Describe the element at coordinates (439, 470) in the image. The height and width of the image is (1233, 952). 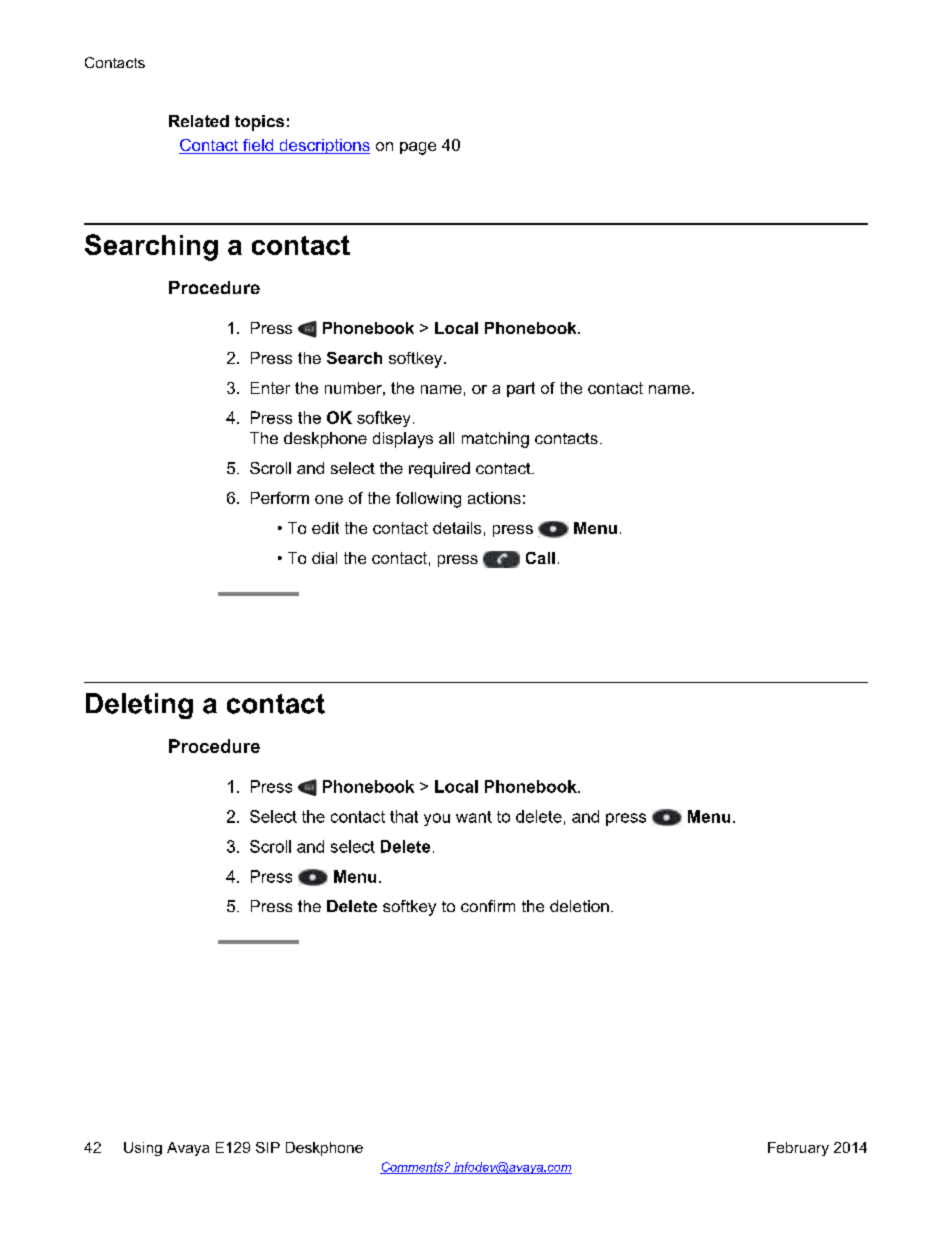
I see `required` at that location.
